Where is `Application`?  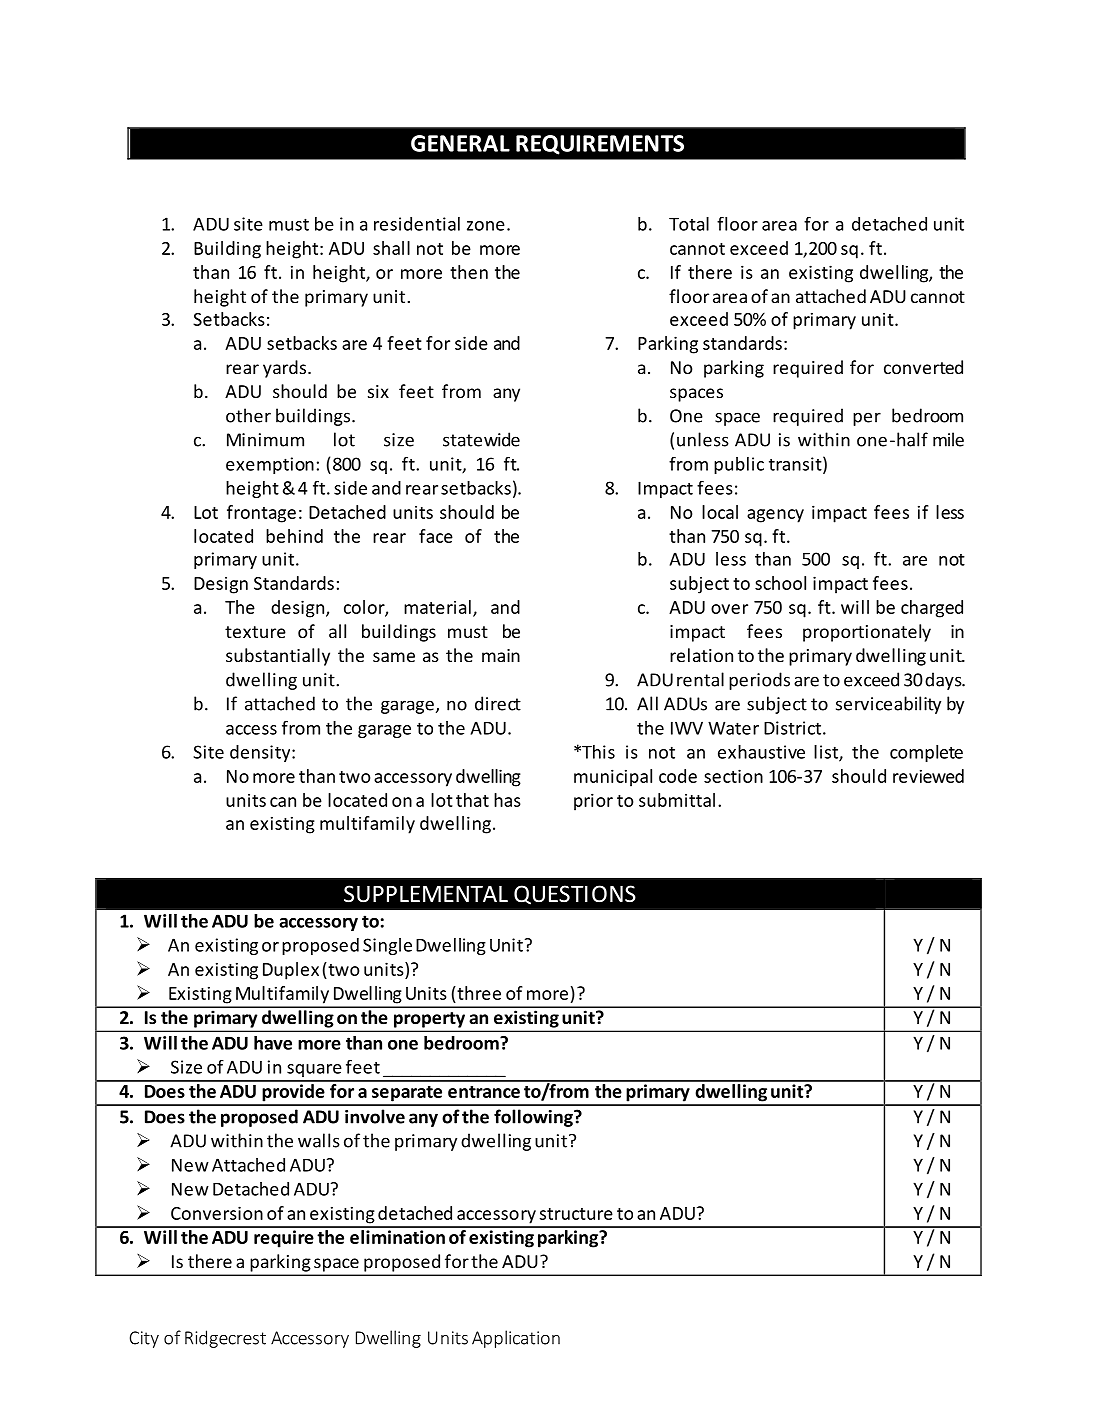
Application is located at coordinates (516, 1339).
